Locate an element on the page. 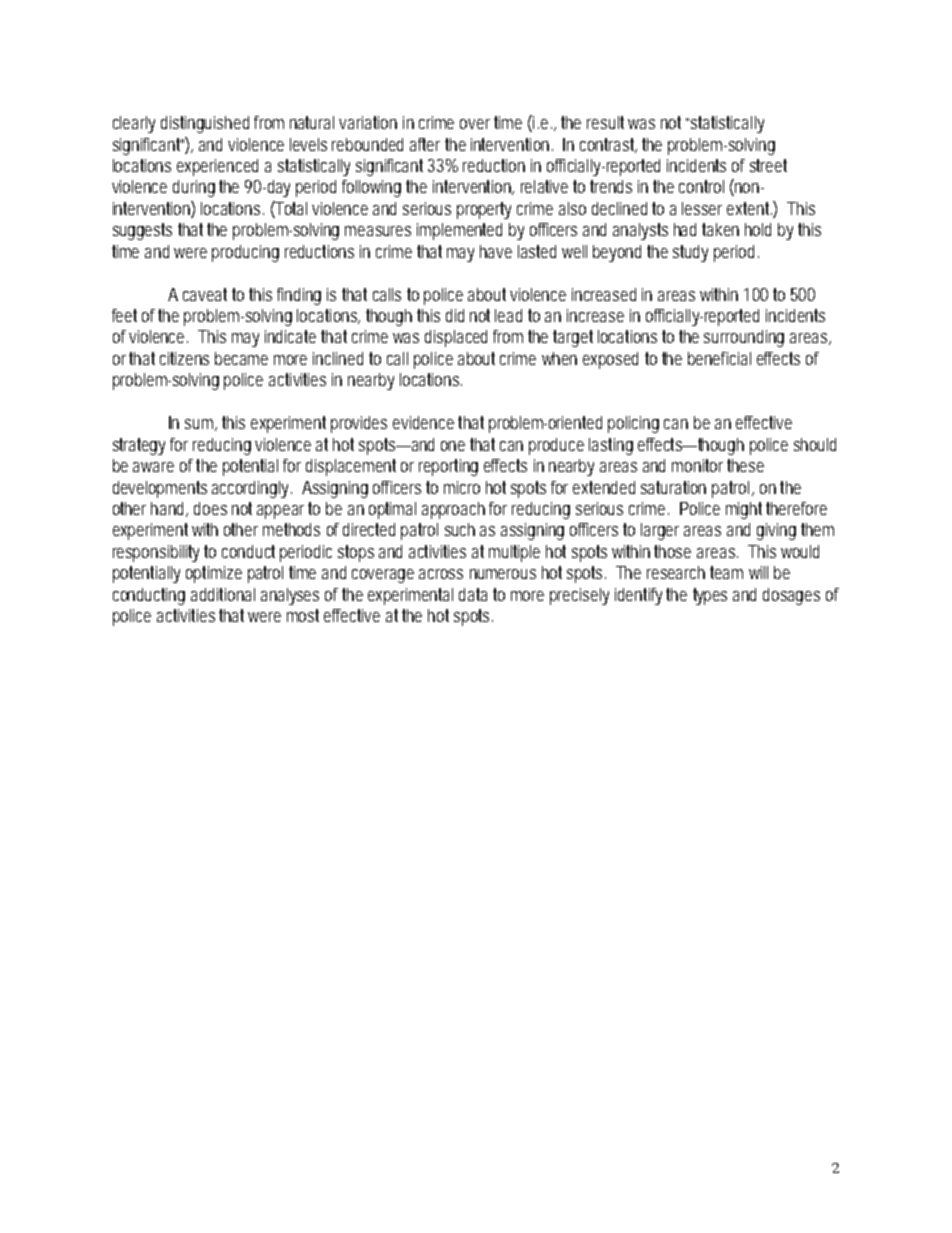 The width and height of the document is (952, 1233). these is located at coordinates (745, 465).
